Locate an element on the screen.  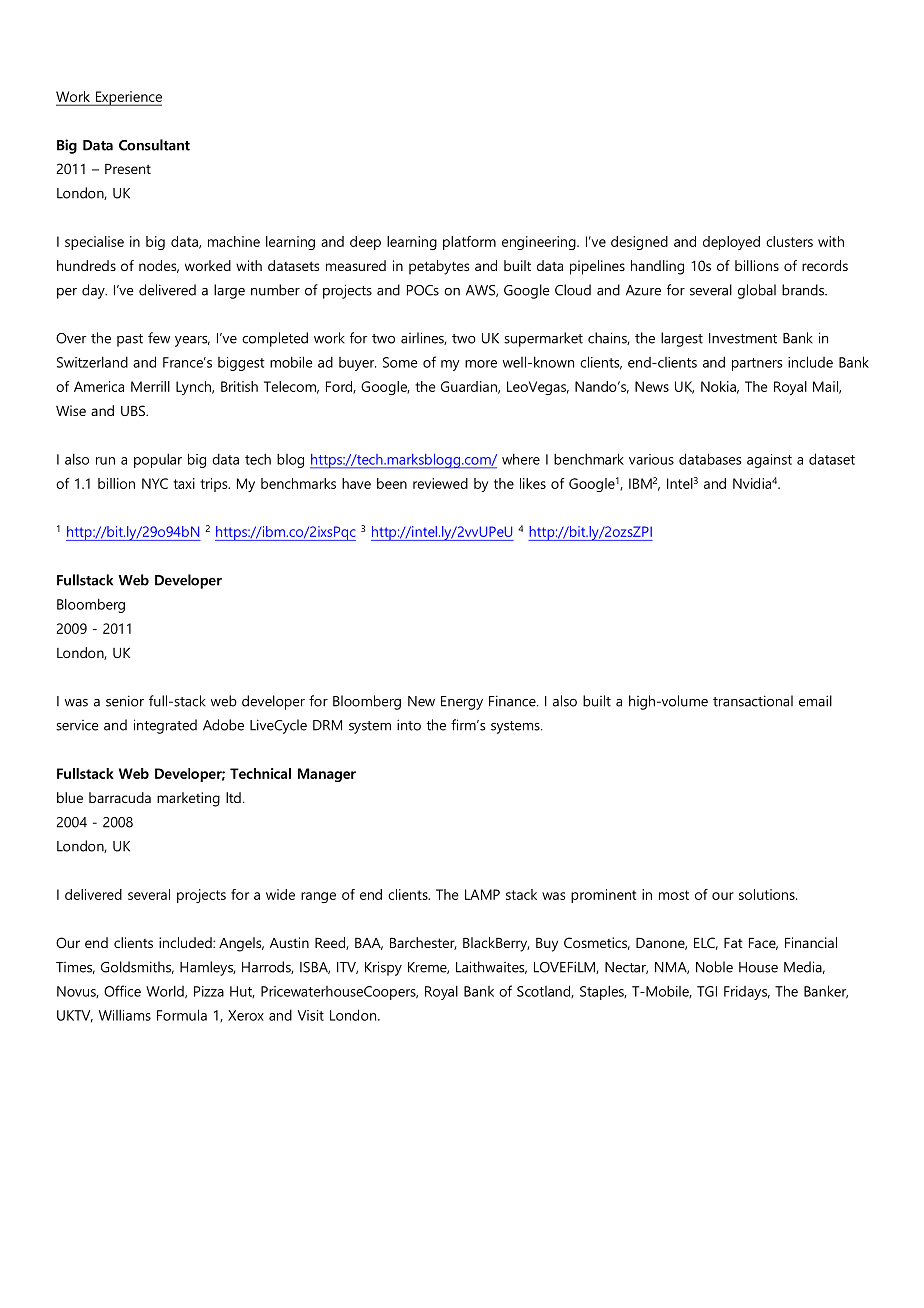
Krispy is located at coordinates (383, 968).
